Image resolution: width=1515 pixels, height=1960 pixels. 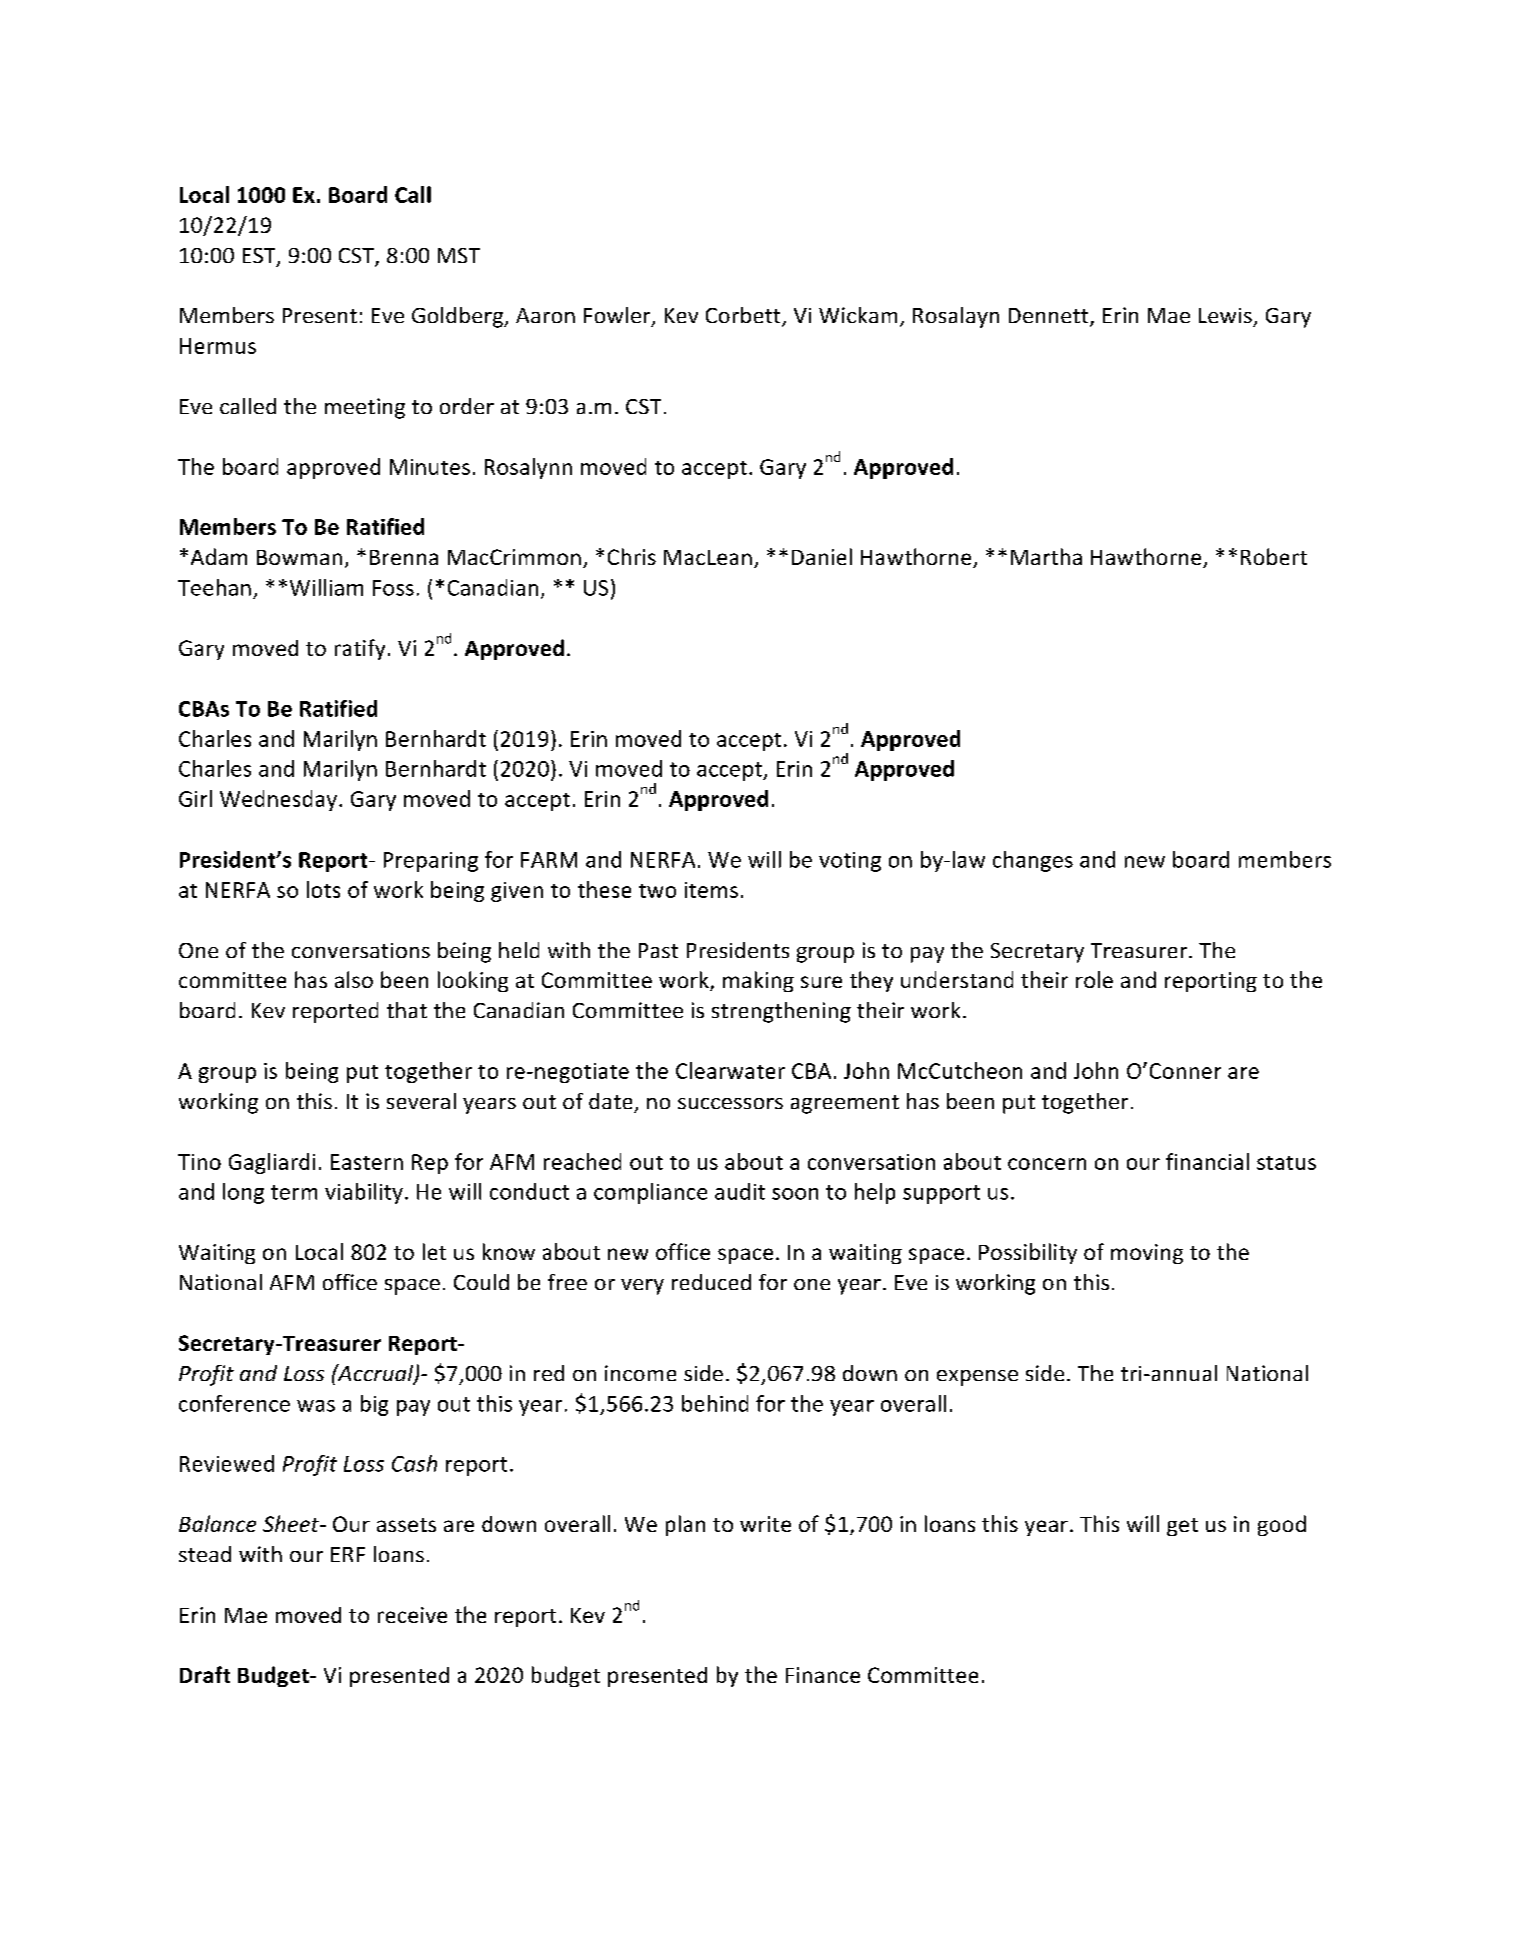 I want to click on EST, so click(x=260, y=257).
